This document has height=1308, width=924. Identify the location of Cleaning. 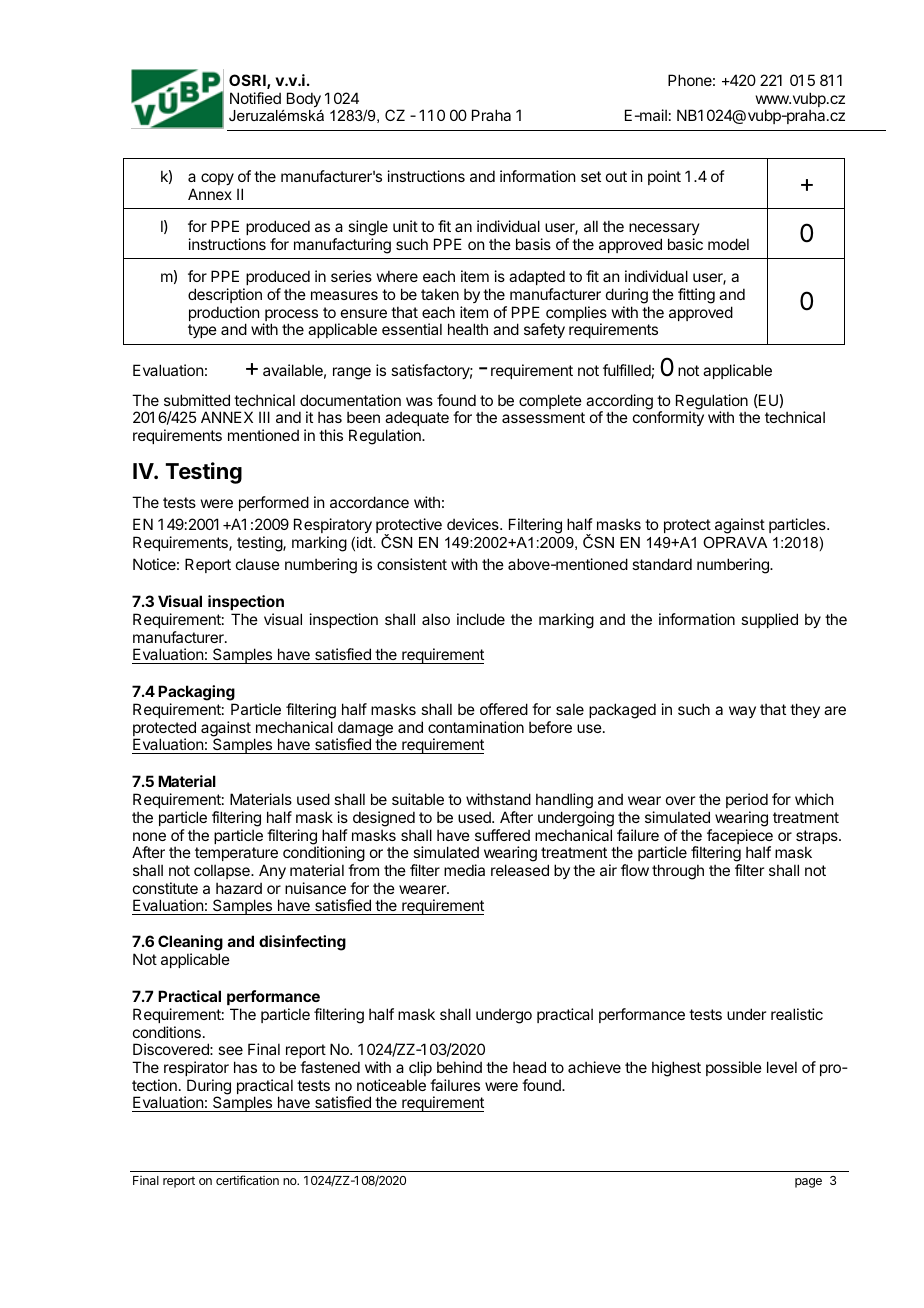
(190, 944).
